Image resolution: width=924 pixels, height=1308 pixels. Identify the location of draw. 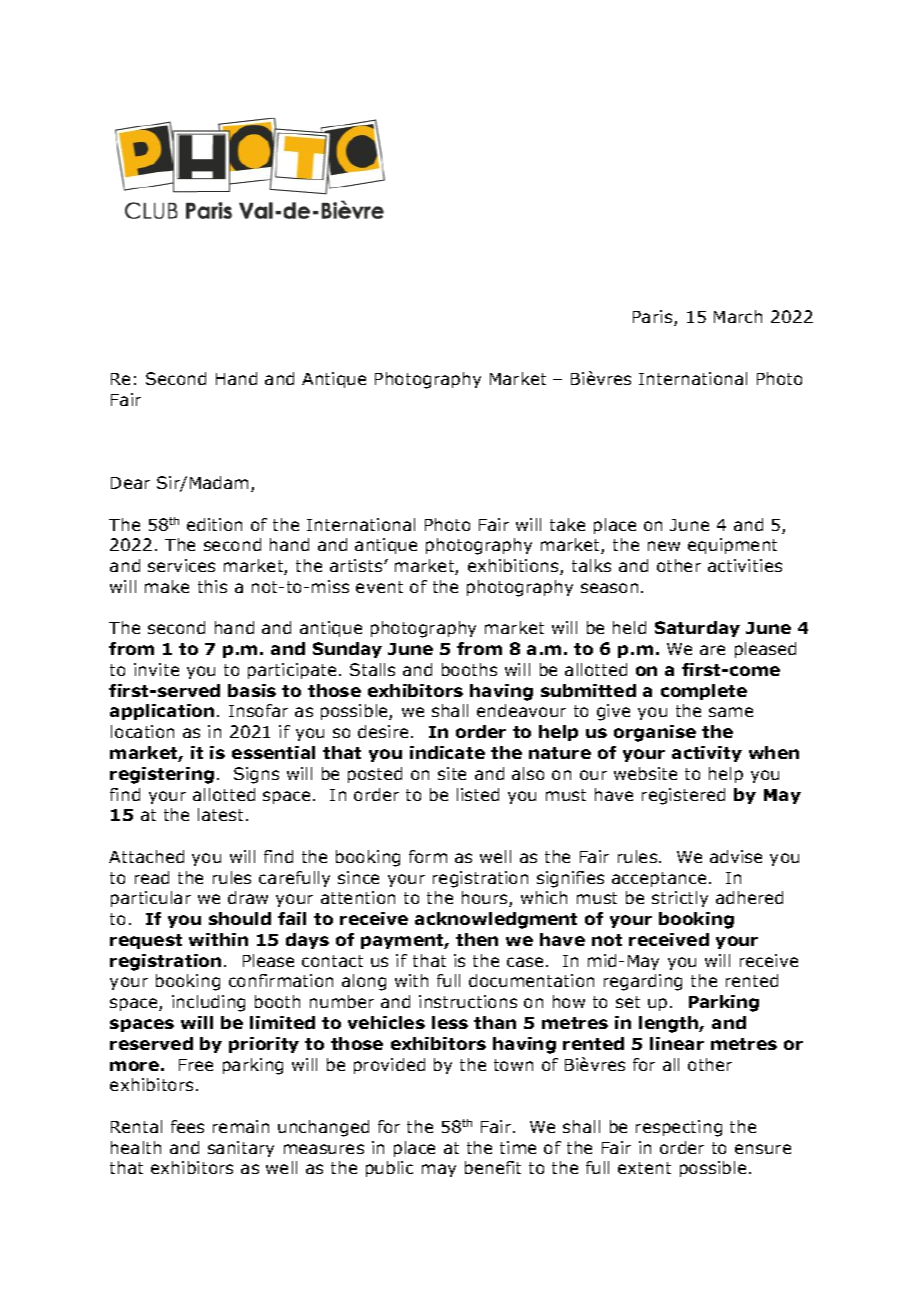
(248, 897).
